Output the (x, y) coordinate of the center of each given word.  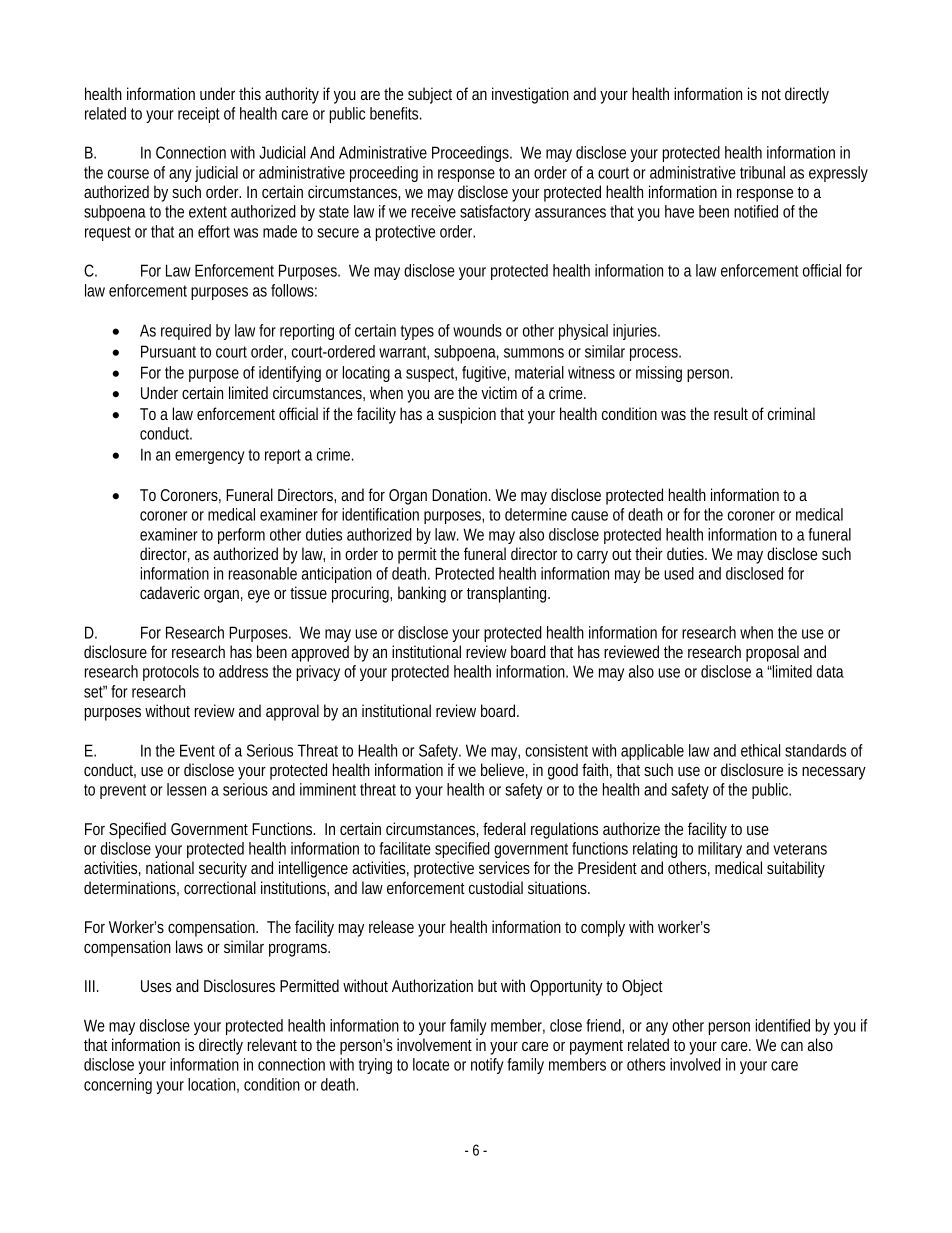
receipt (199, 115)
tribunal (762, 172)
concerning (118, 1086)
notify (487, 1066)
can (792, 1046)
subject (430, 95)
